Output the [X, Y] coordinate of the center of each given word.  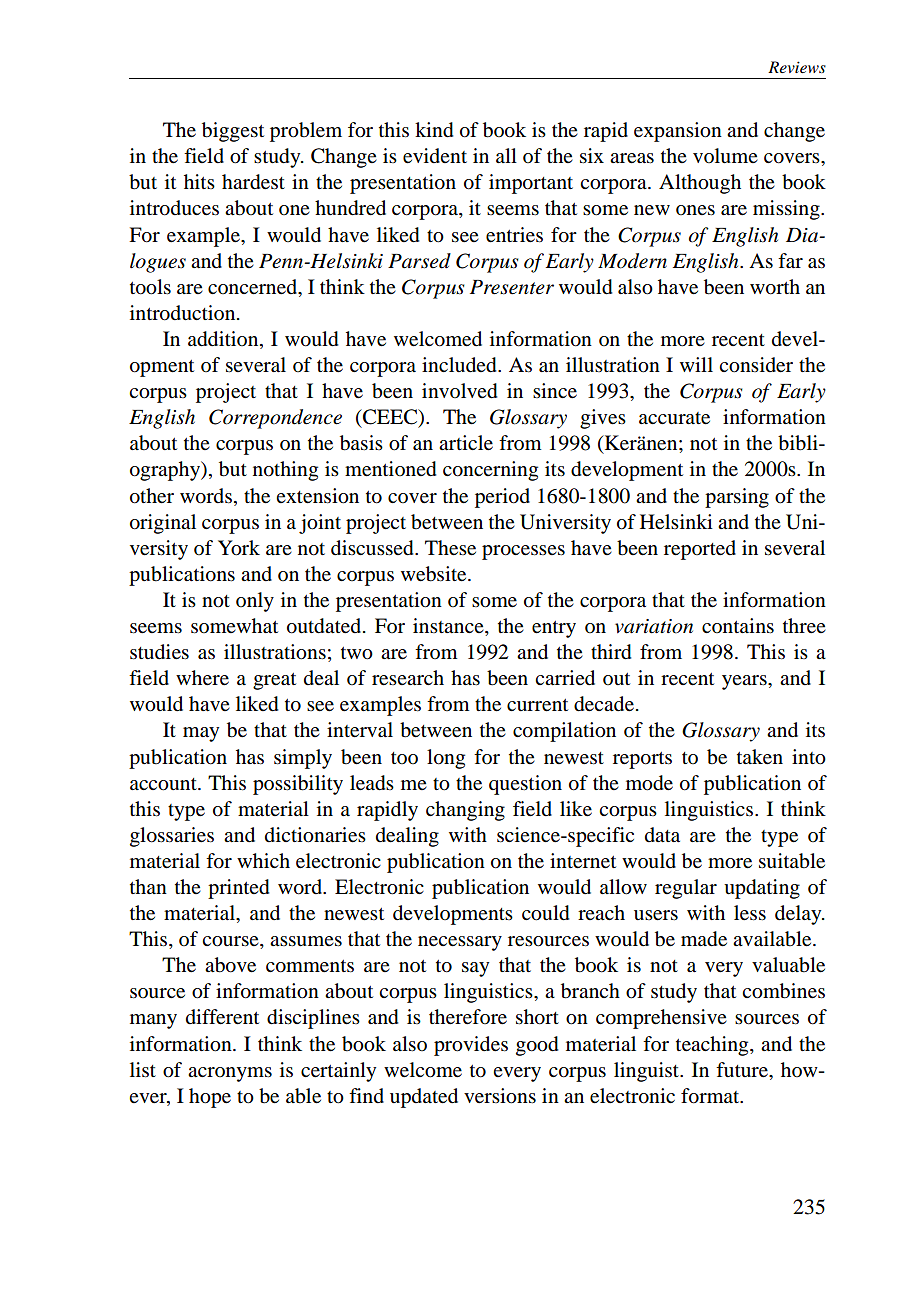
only [255, 602]
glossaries [172, 837]
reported [700, 550]
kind [434, 130]
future [743, 1070]
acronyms [230, 1074]
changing [465, 811]
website [435, 574]
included [460, 365]
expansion [678, 132]
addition [224, 340]
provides [471, 1046]
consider [756, 365]
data [662, 835]
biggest [233, 132]
